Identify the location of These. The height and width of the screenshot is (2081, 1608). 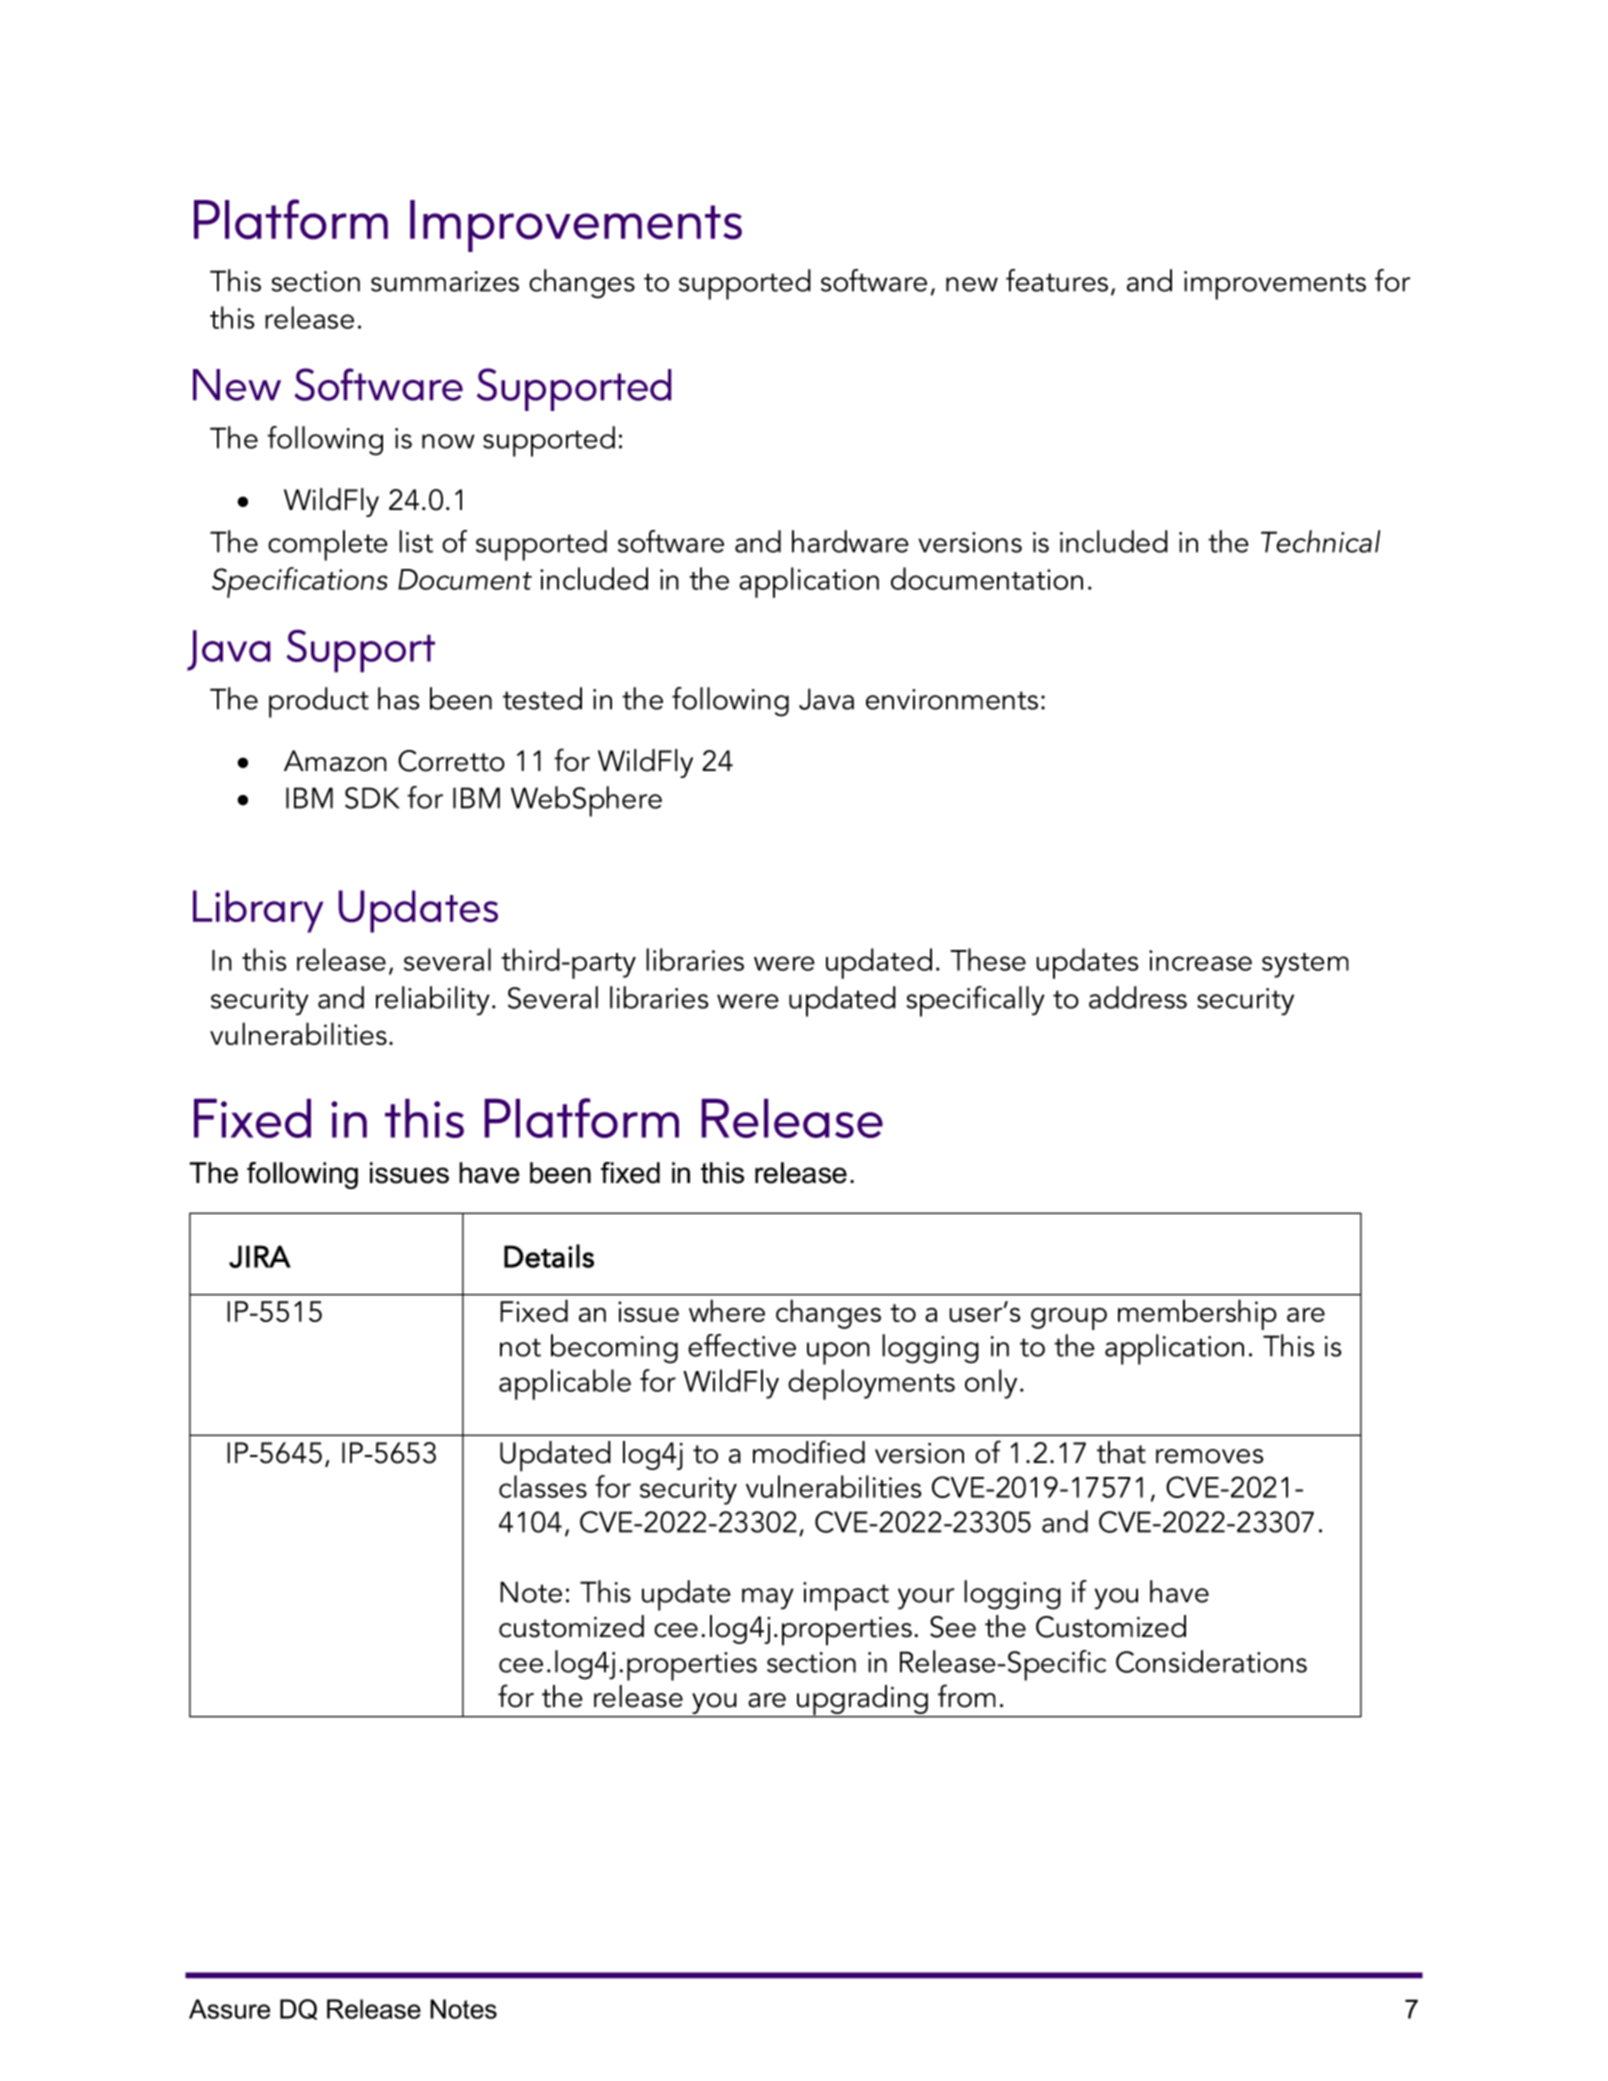
(988, 959).
